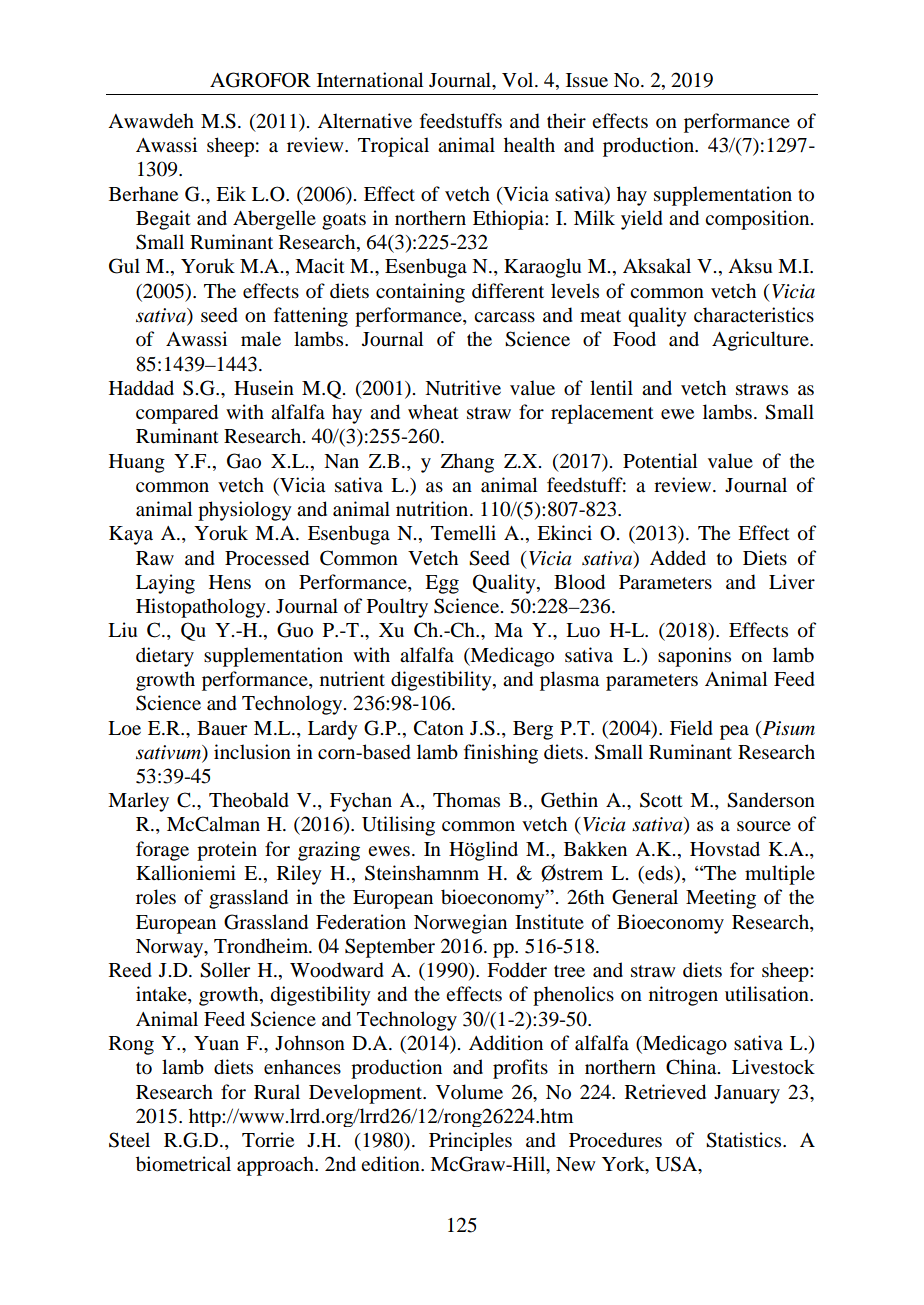 The height and width of the screenshot is (1305, 924). I want to click on Issue, so click(587, 80).
